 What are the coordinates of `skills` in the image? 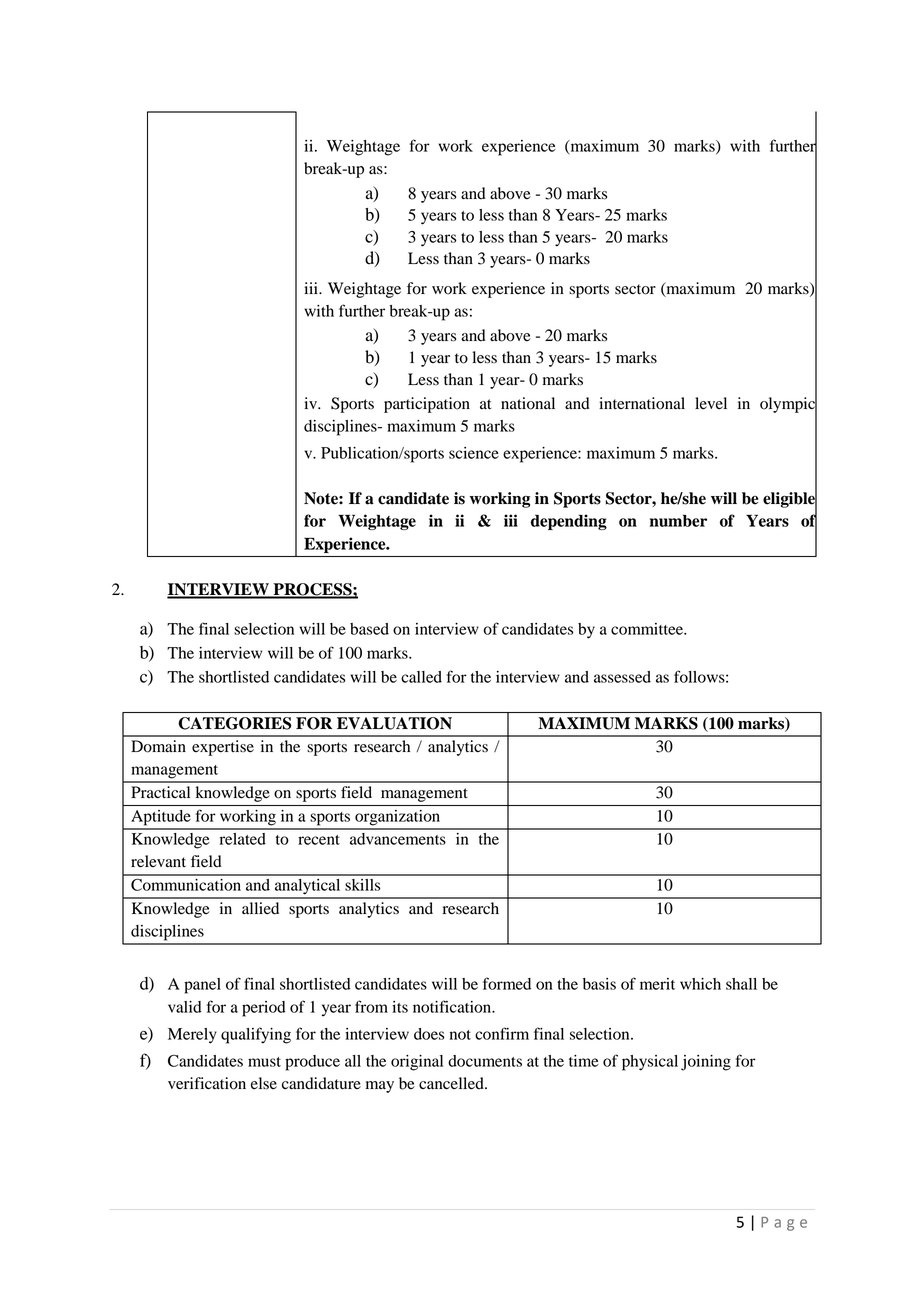 It's located at (362, 885).
